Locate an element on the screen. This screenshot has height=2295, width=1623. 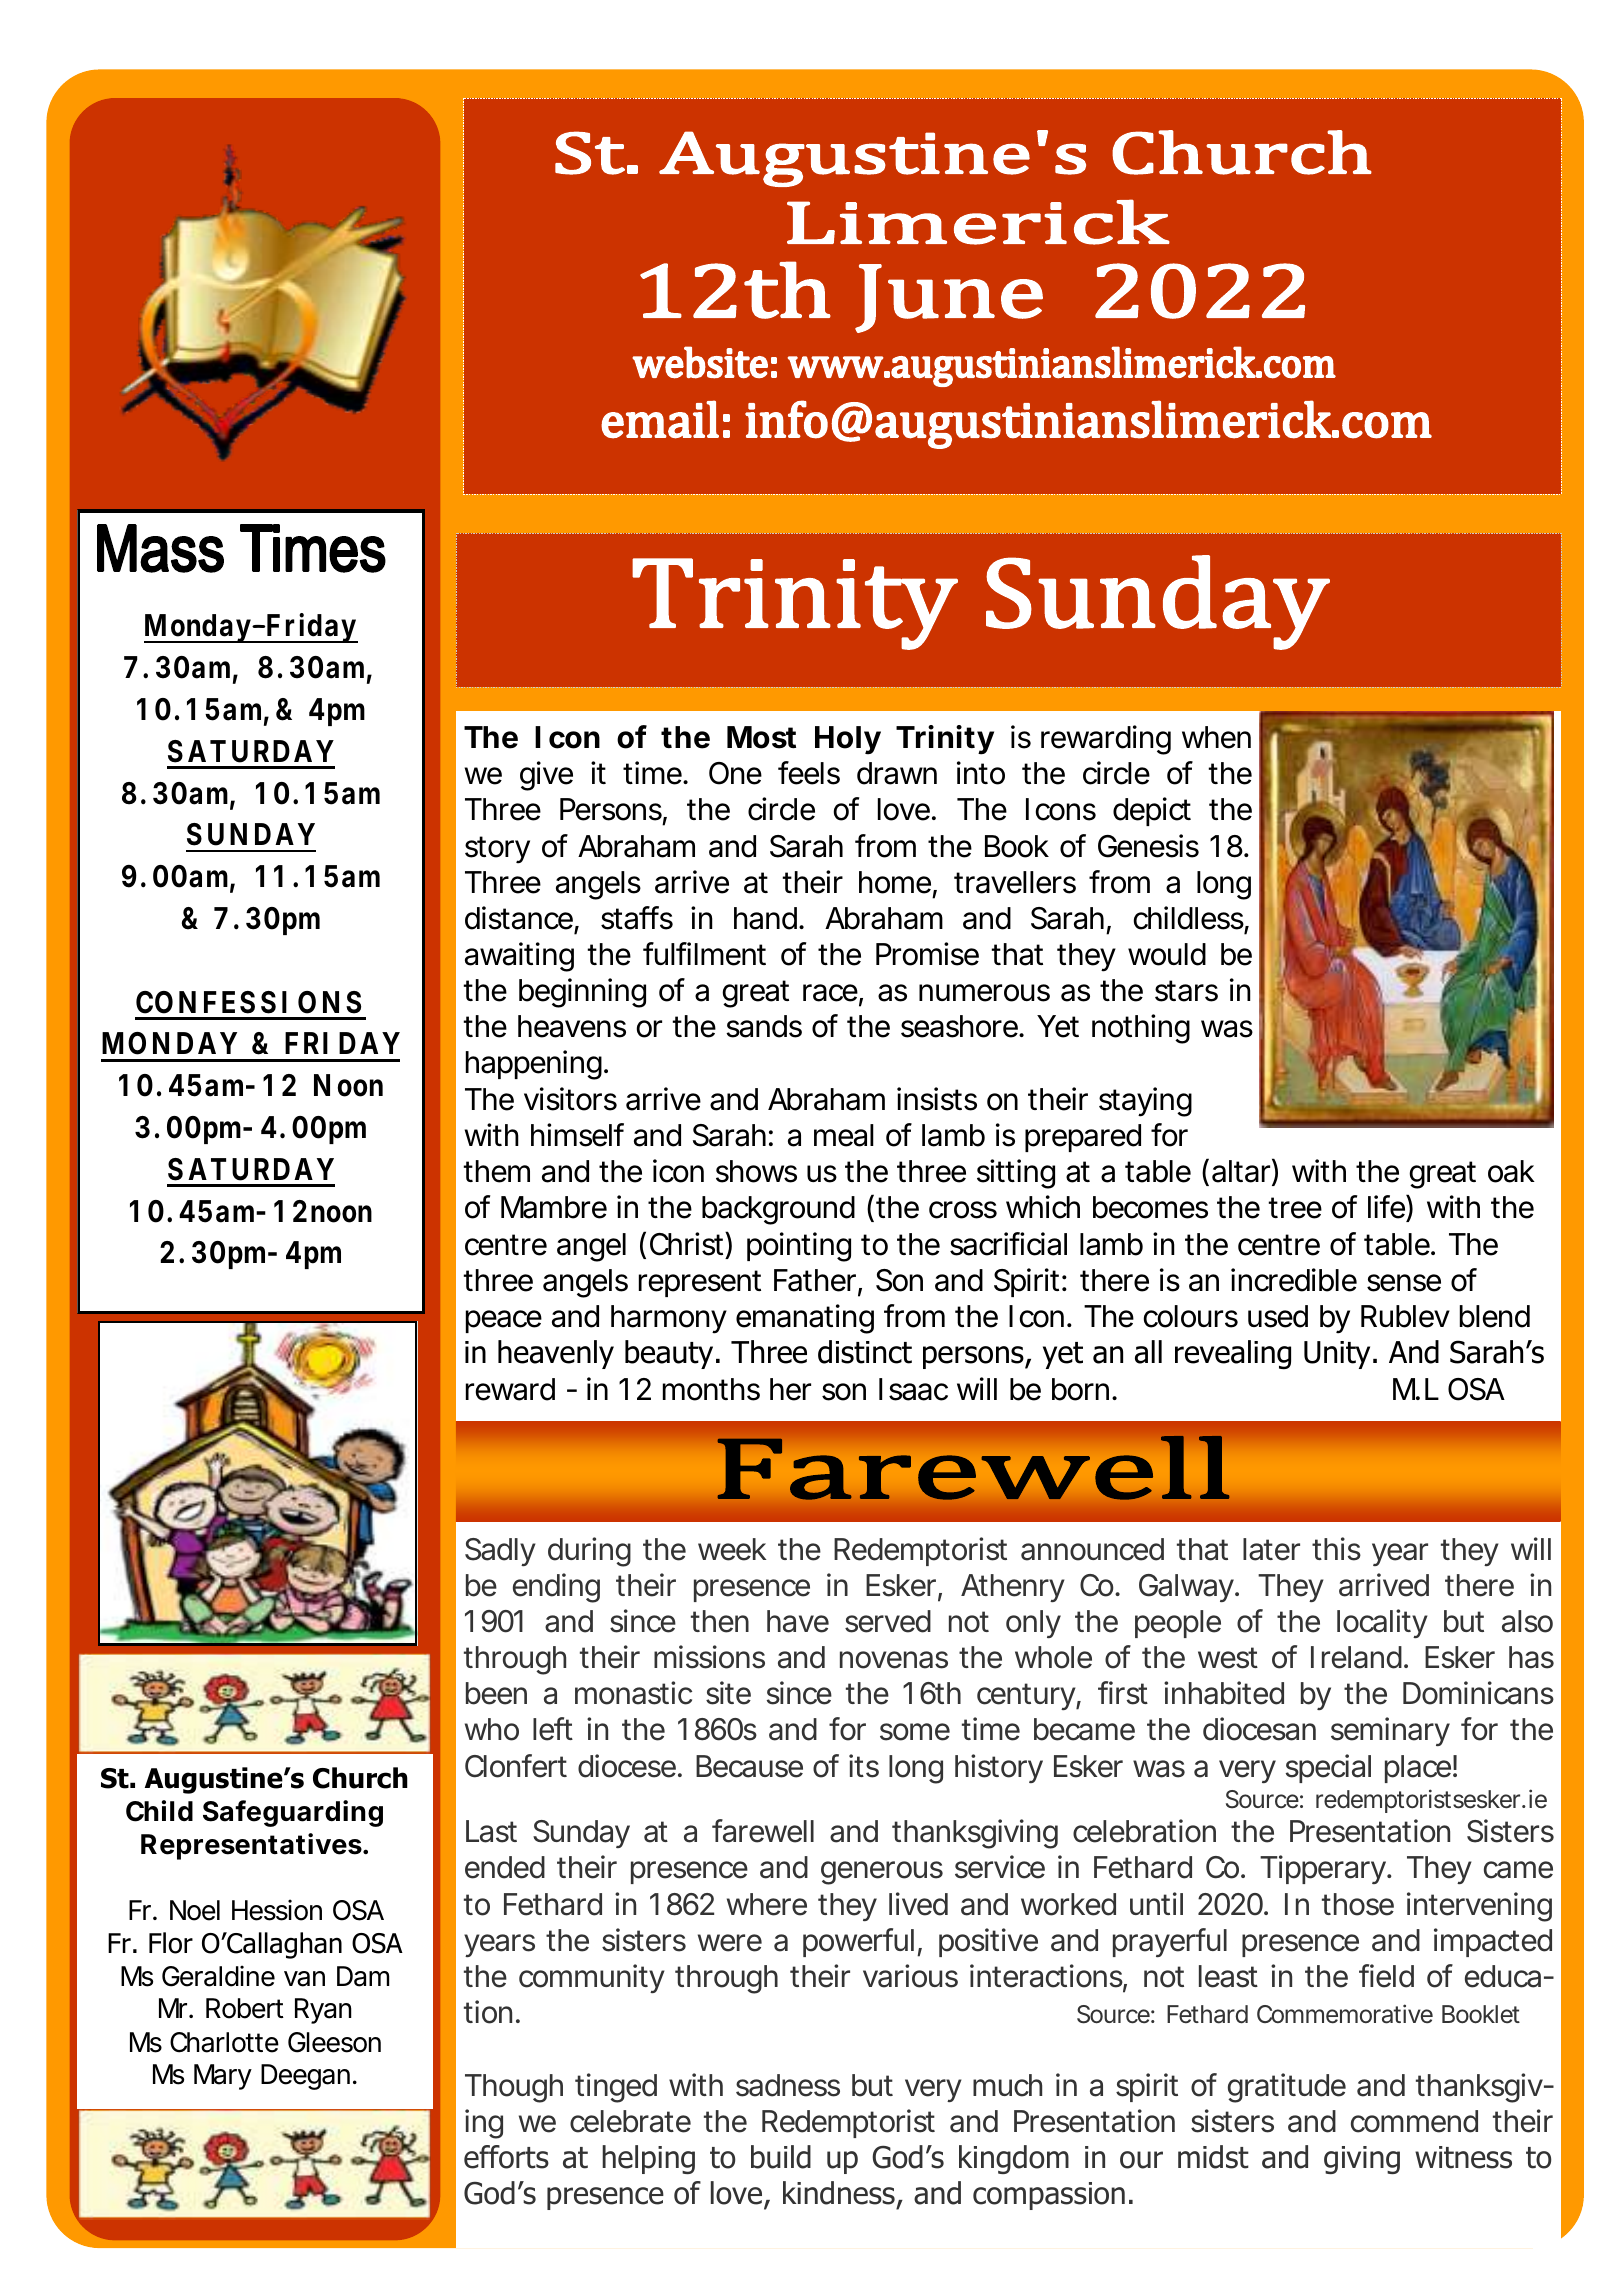
give is located at coordinates (546, 776).
